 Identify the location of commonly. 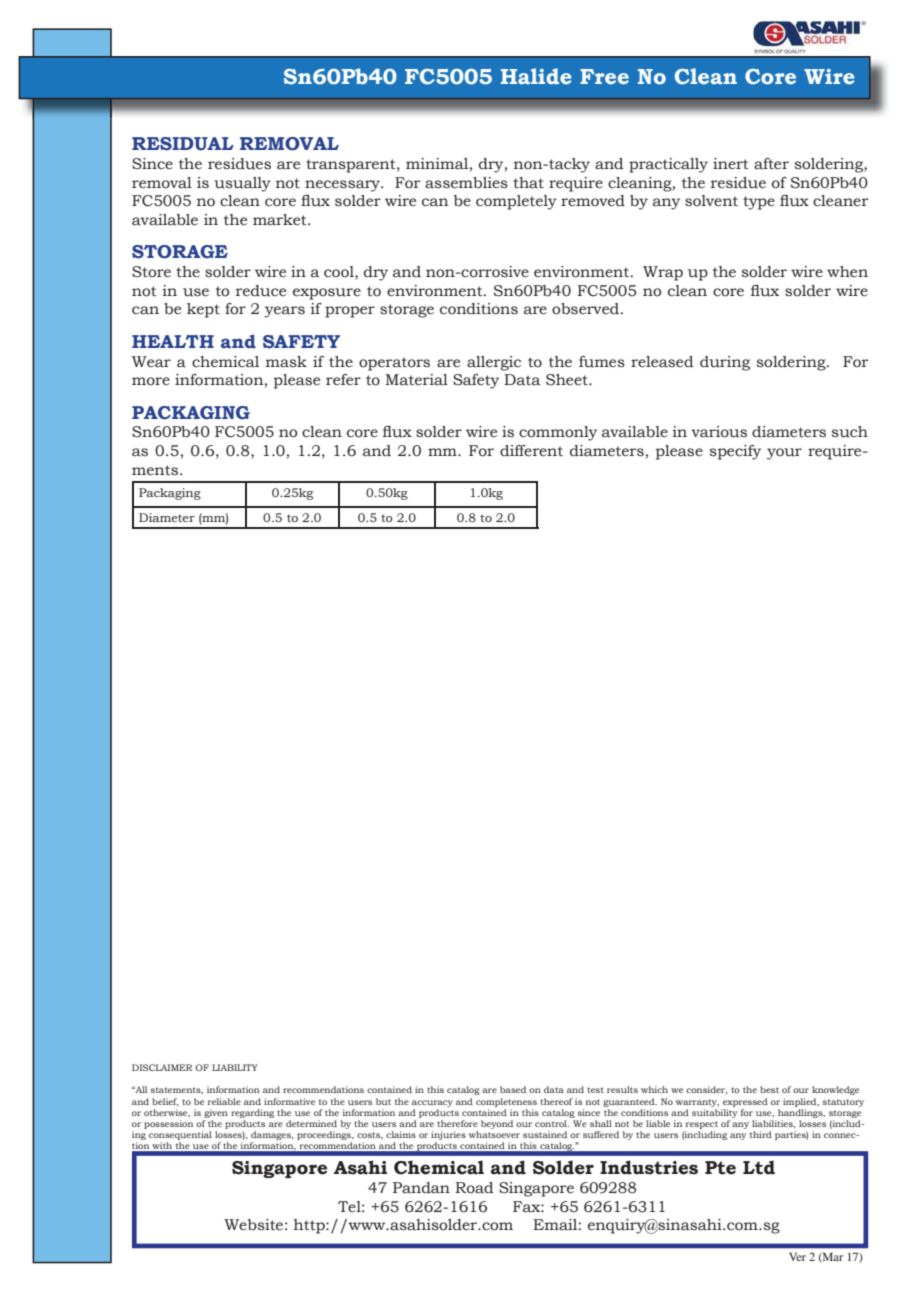
(558, 433).
